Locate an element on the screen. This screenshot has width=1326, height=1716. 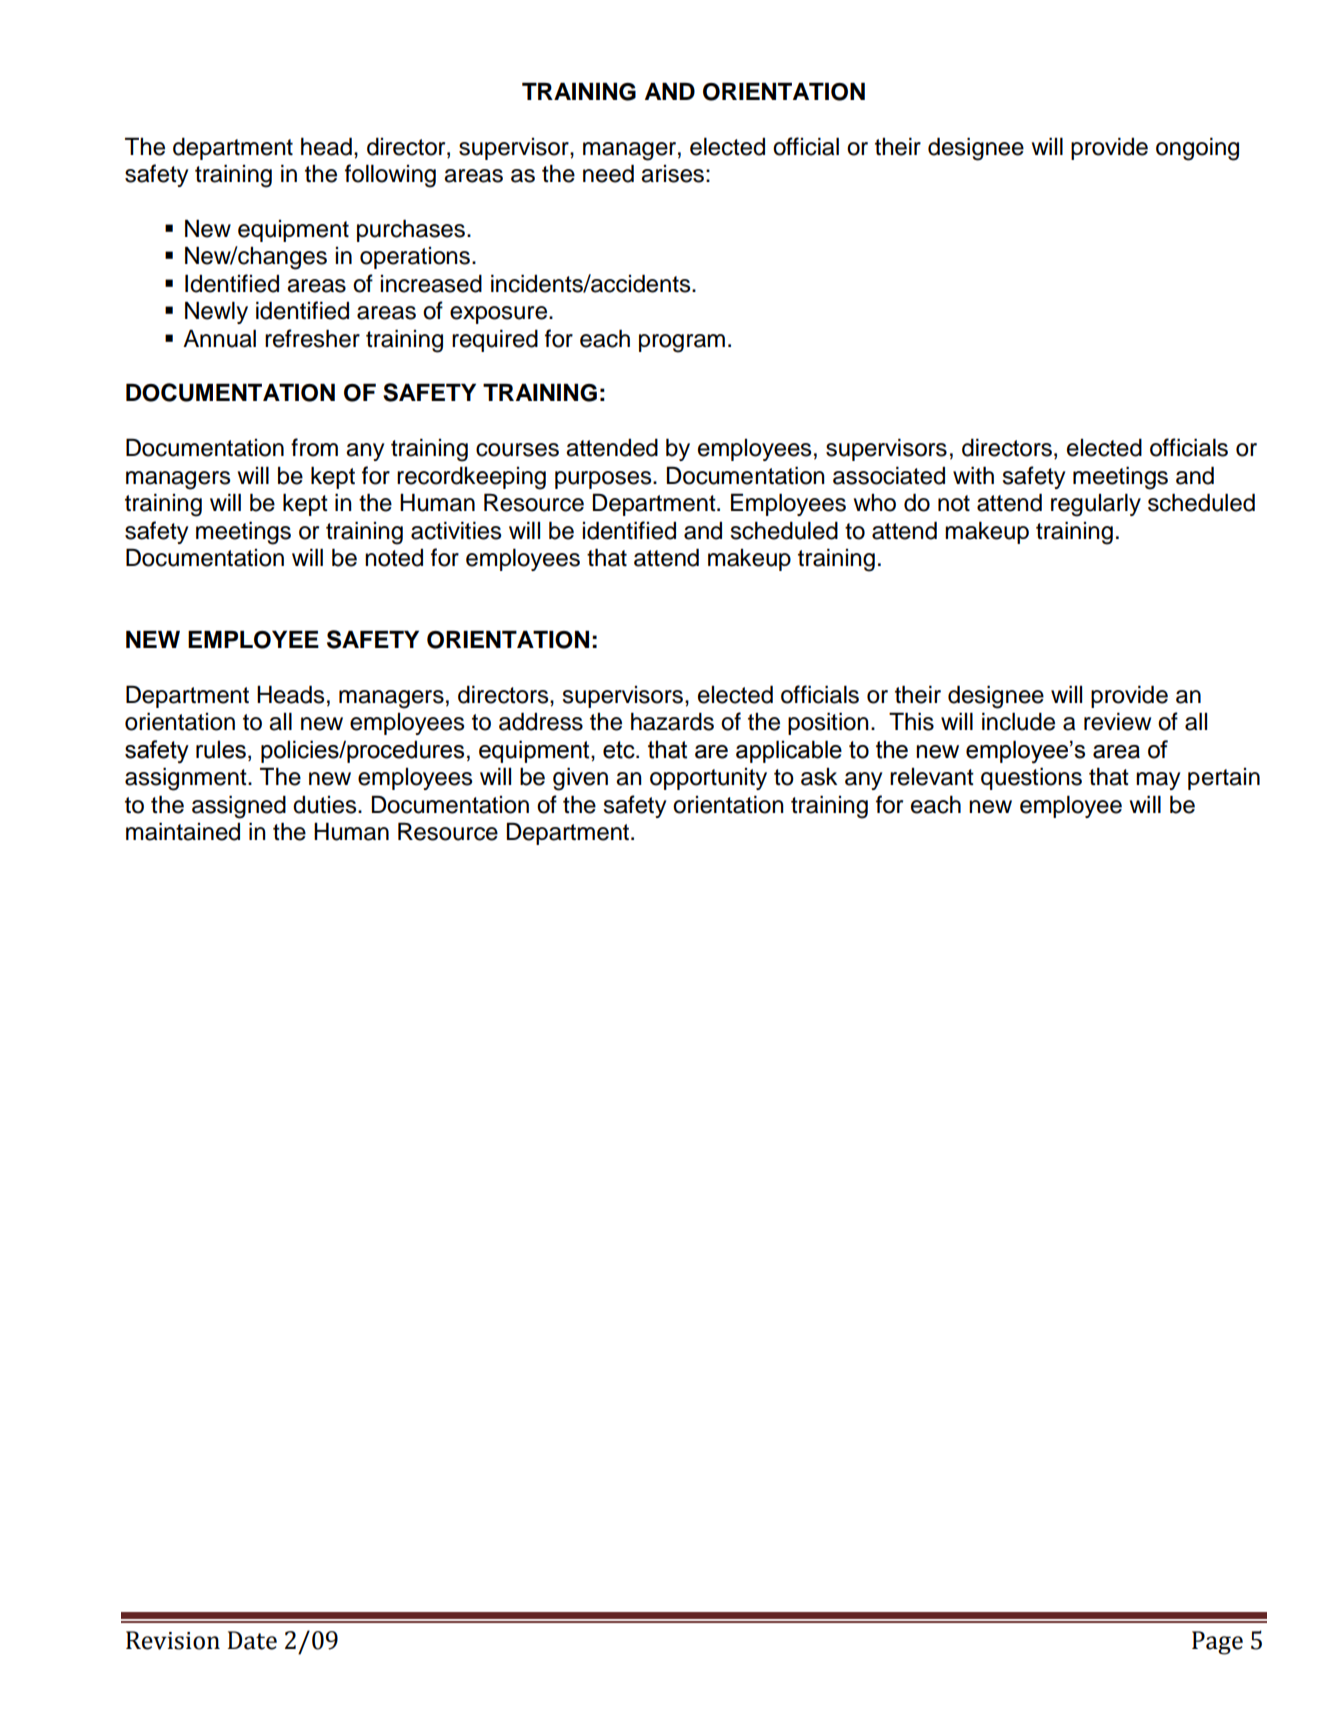
following is located at coordinates (390, 176).
